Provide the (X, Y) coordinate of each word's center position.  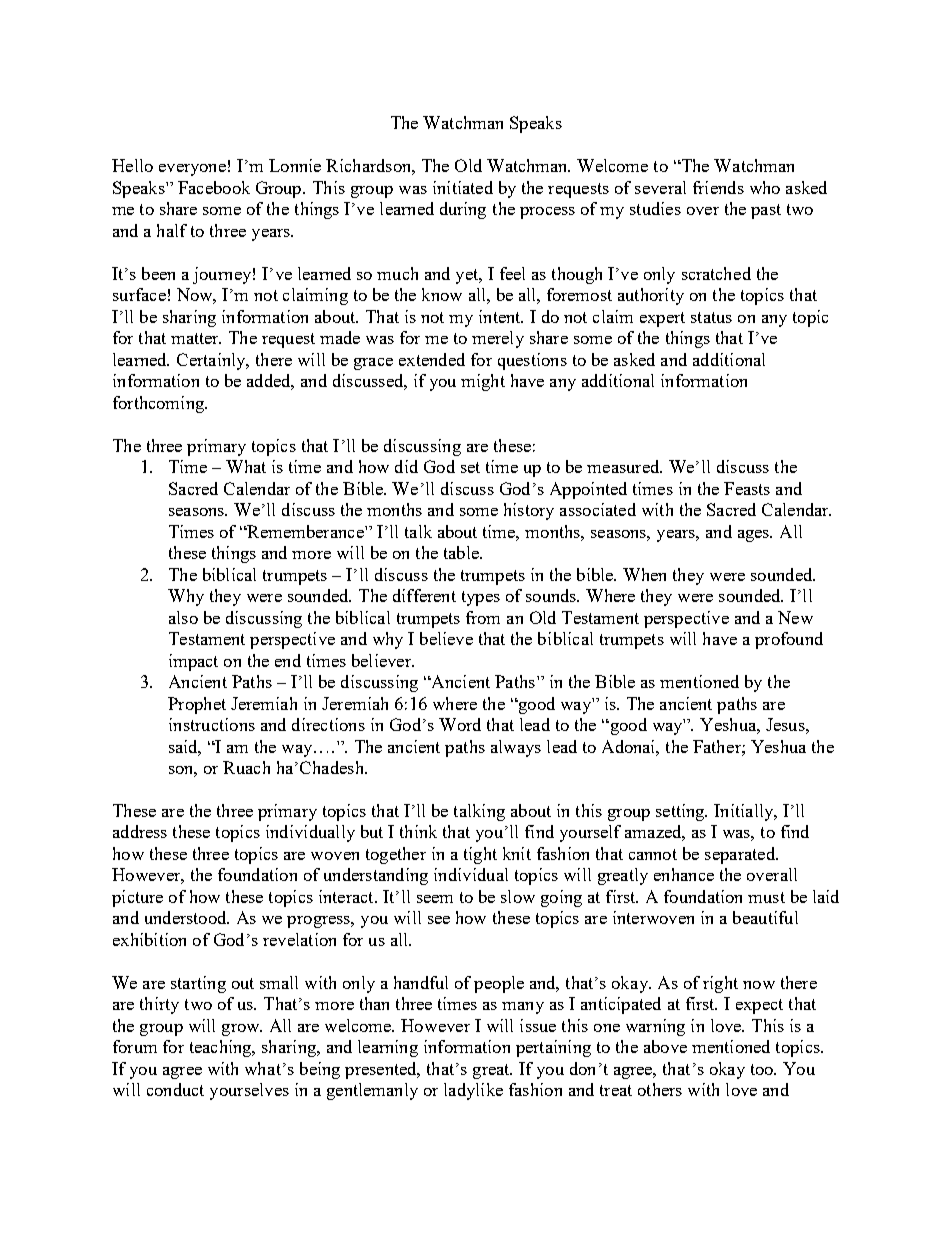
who (765, 187)
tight (480, 855)
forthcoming (159, 404)
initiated (463, 187)
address (140, 831)
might (483, 382)
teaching (222, 1048)
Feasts (747, 488)
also (183, 617)
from (483, 617)
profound (789, 640)
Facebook (214, 187)
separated (741, 855)
